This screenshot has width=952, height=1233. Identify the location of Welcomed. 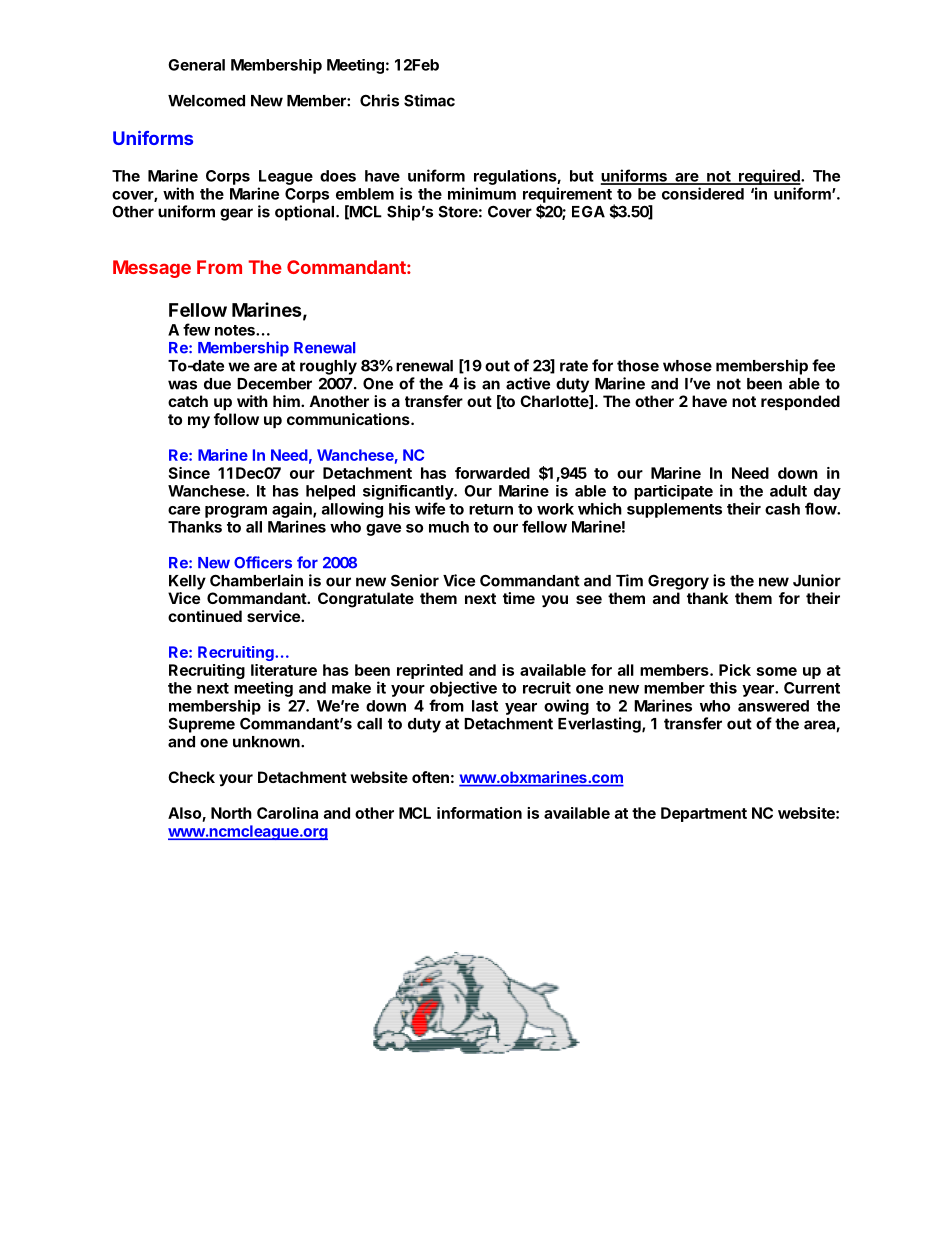
(206, 101).
